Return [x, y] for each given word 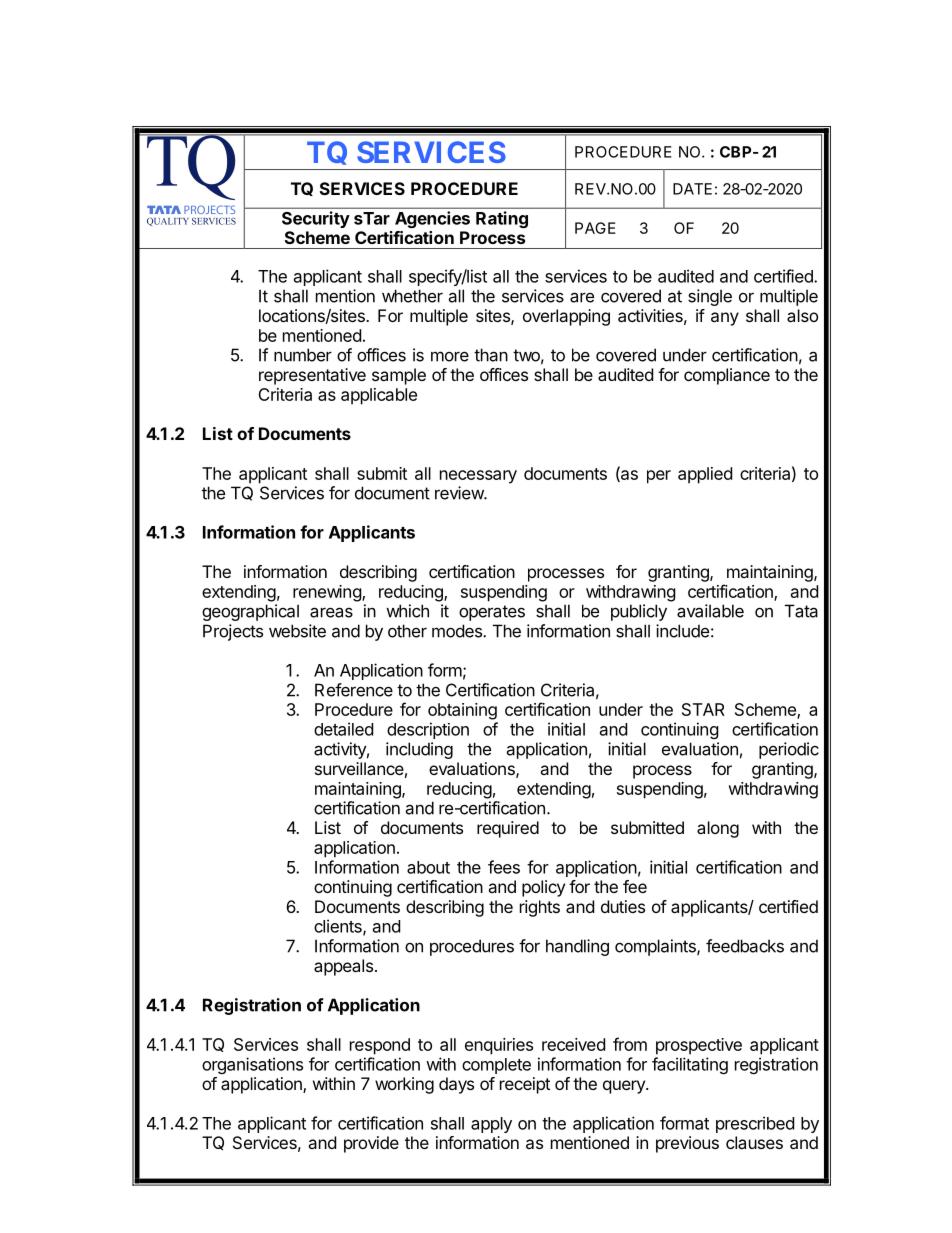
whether [412, 296]
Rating [502, 219]
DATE [692, 189]
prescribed [755, 1124]
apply [491, 1125]
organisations [252, 1065]
